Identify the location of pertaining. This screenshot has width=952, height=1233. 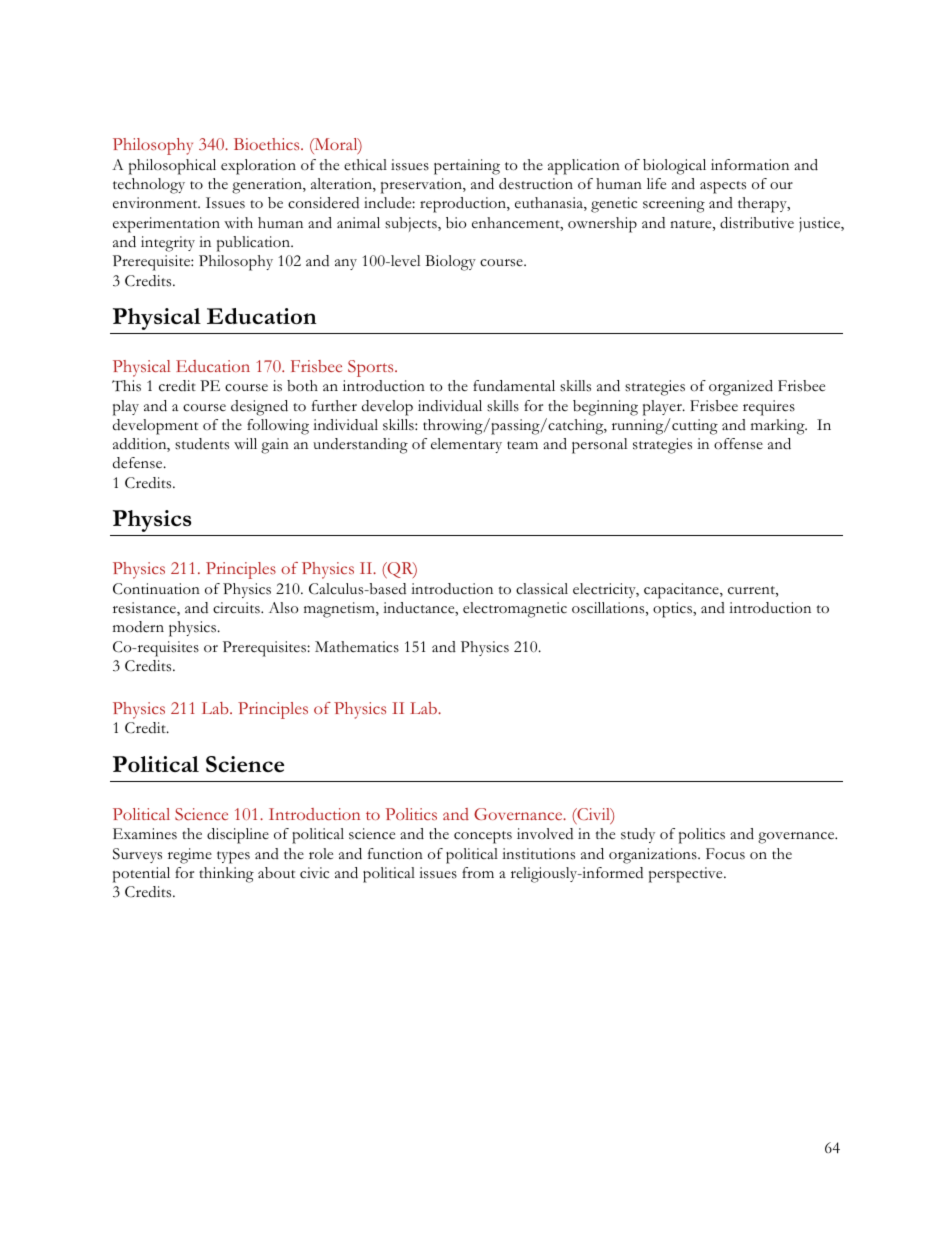
(467, 167).
